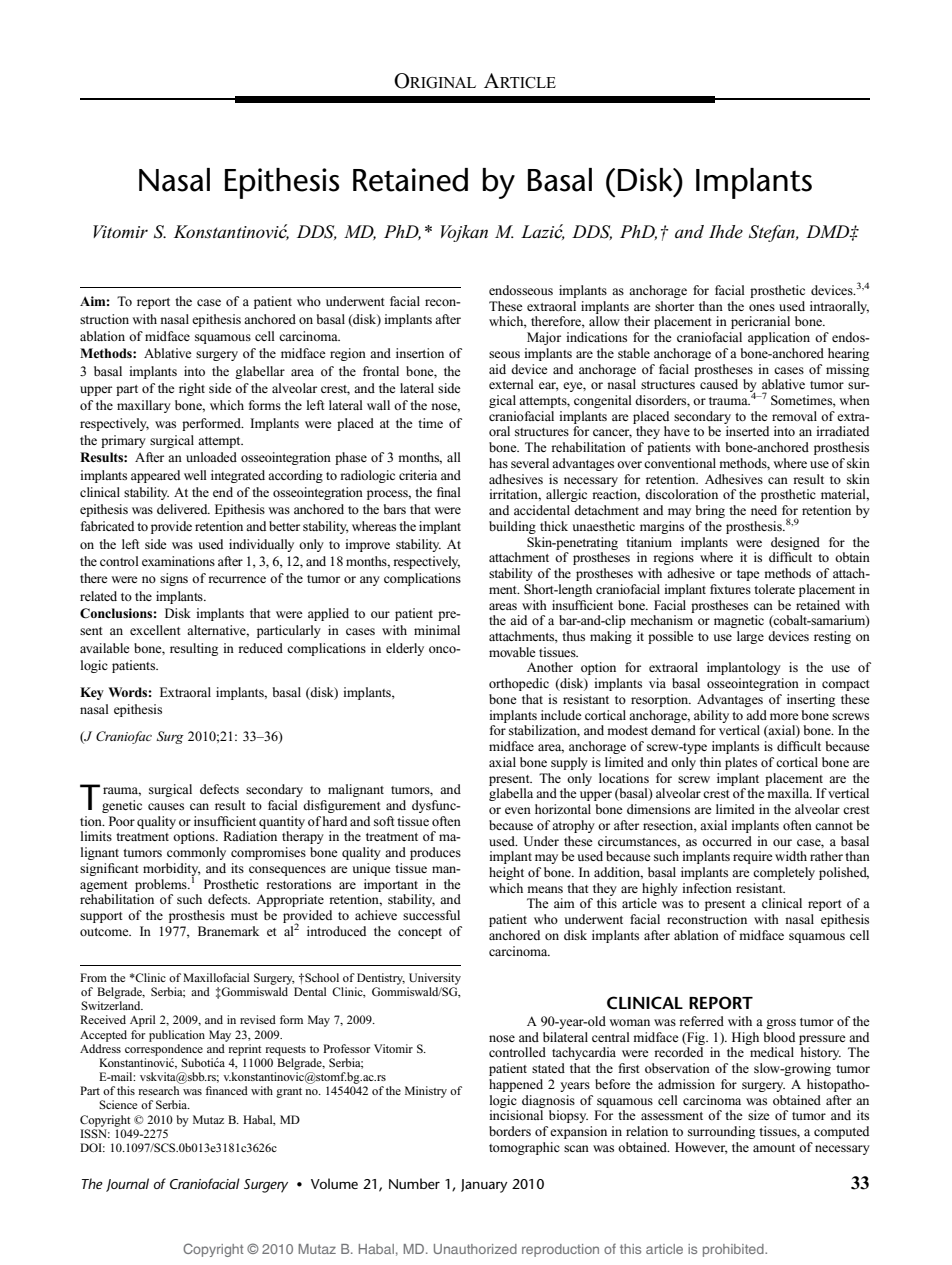 The image size is (952, 1265). What do you see at coordinates (123, 441) in the document?
I see `primary` at bounding box center [123, 441].
